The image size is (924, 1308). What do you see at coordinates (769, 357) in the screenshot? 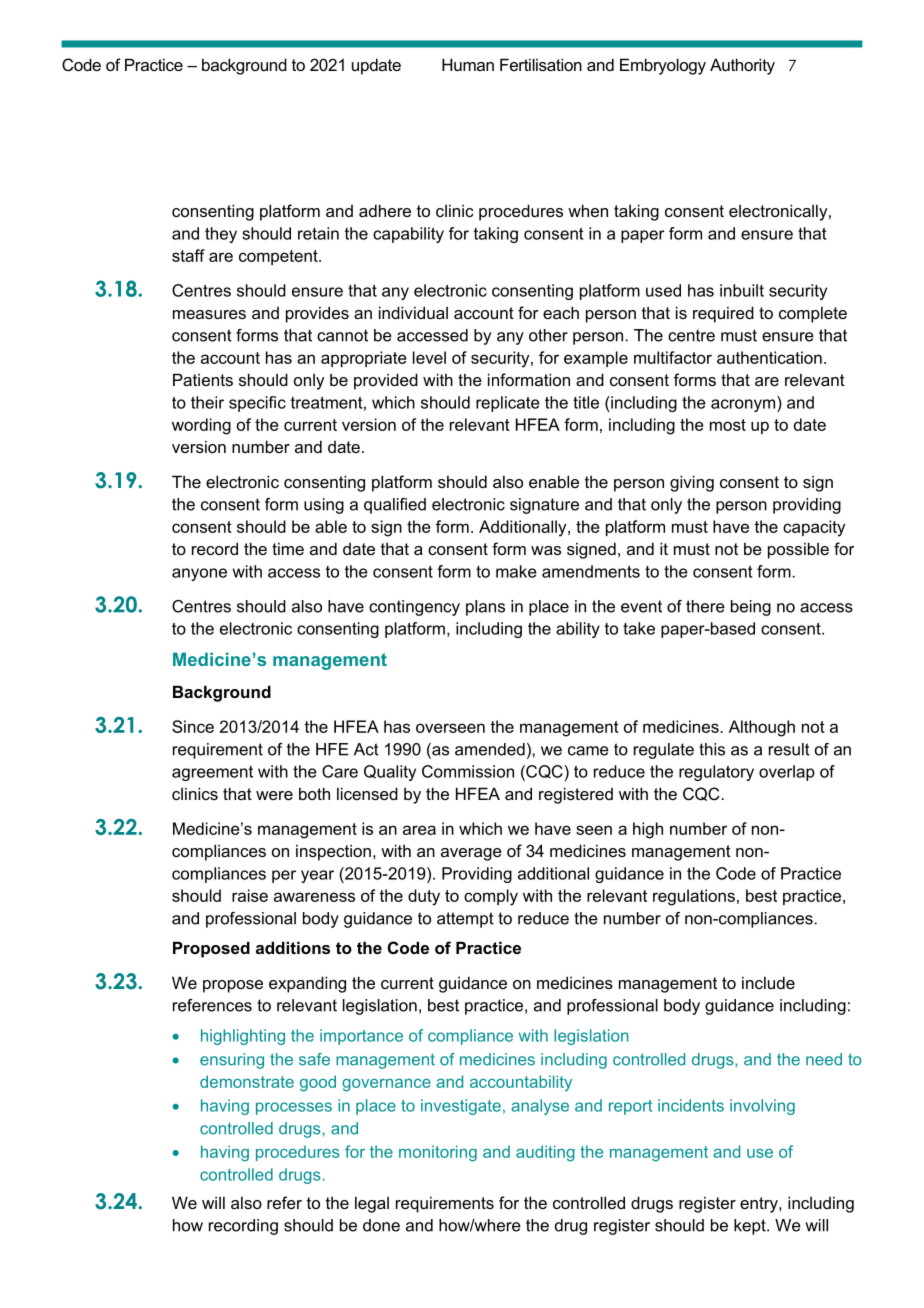
I see `authentication` at bounding box center [769, 357].
